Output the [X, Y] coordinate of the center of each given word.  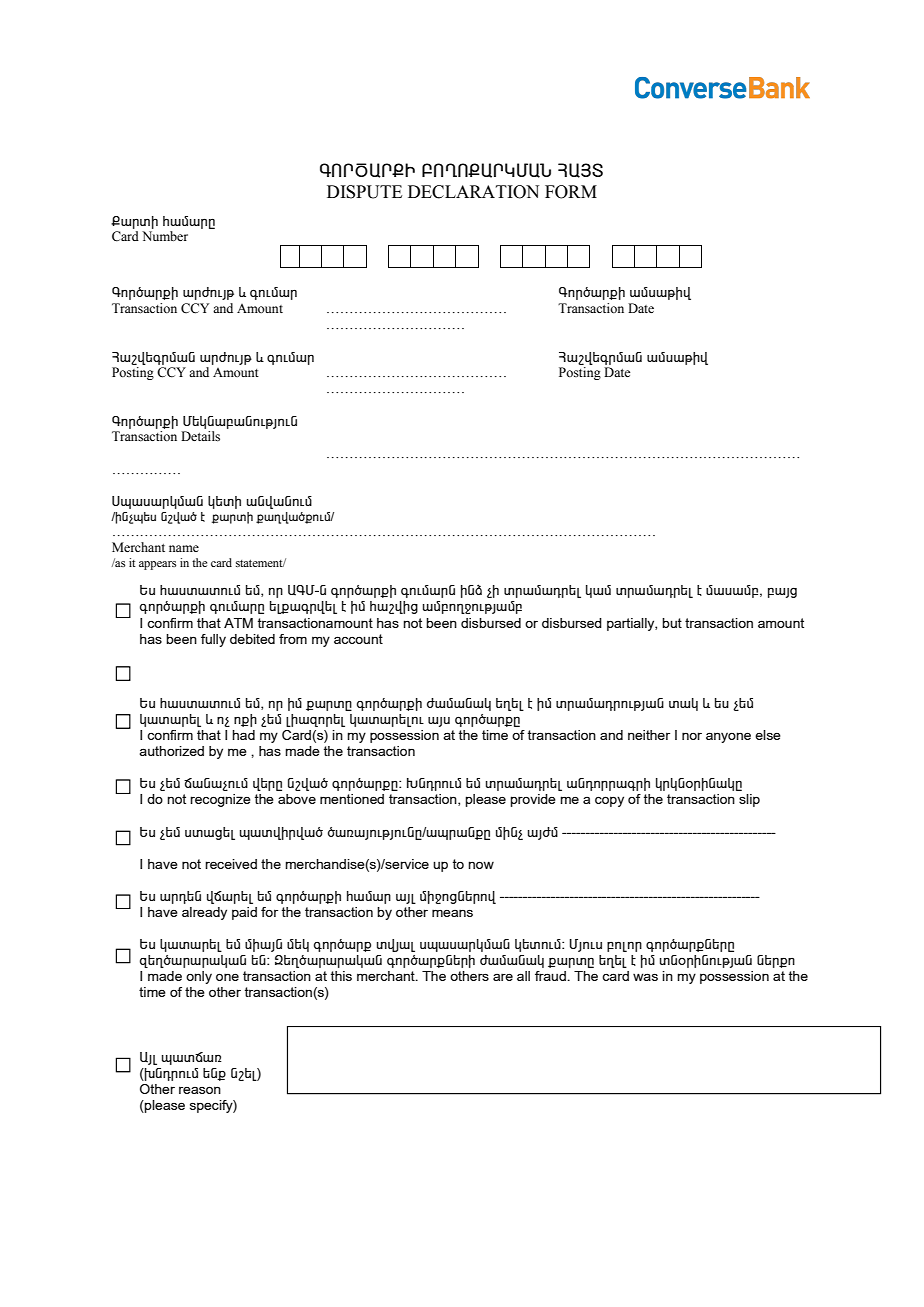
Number [165, 236]
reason [200, 1090]
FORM [571, 192]
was [645, 977]
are [503, 977]
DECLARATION [473, 192]
